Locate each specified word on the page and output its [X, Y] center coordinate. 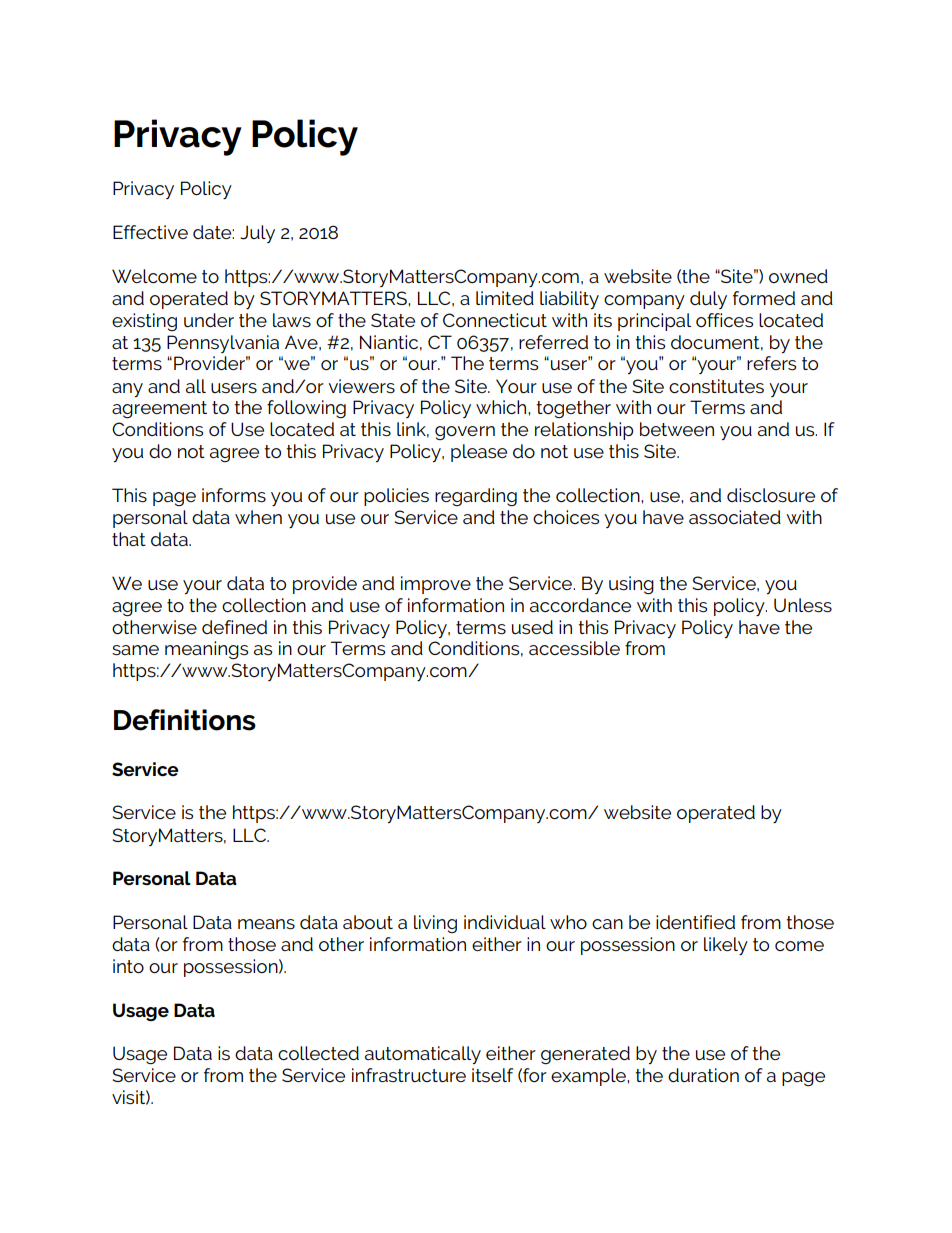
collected [318, 1053]
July [257, 234]
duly [708, 300]
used [532, 627]
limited [505, 298]
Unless [803, 605]
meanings [206, 650]
